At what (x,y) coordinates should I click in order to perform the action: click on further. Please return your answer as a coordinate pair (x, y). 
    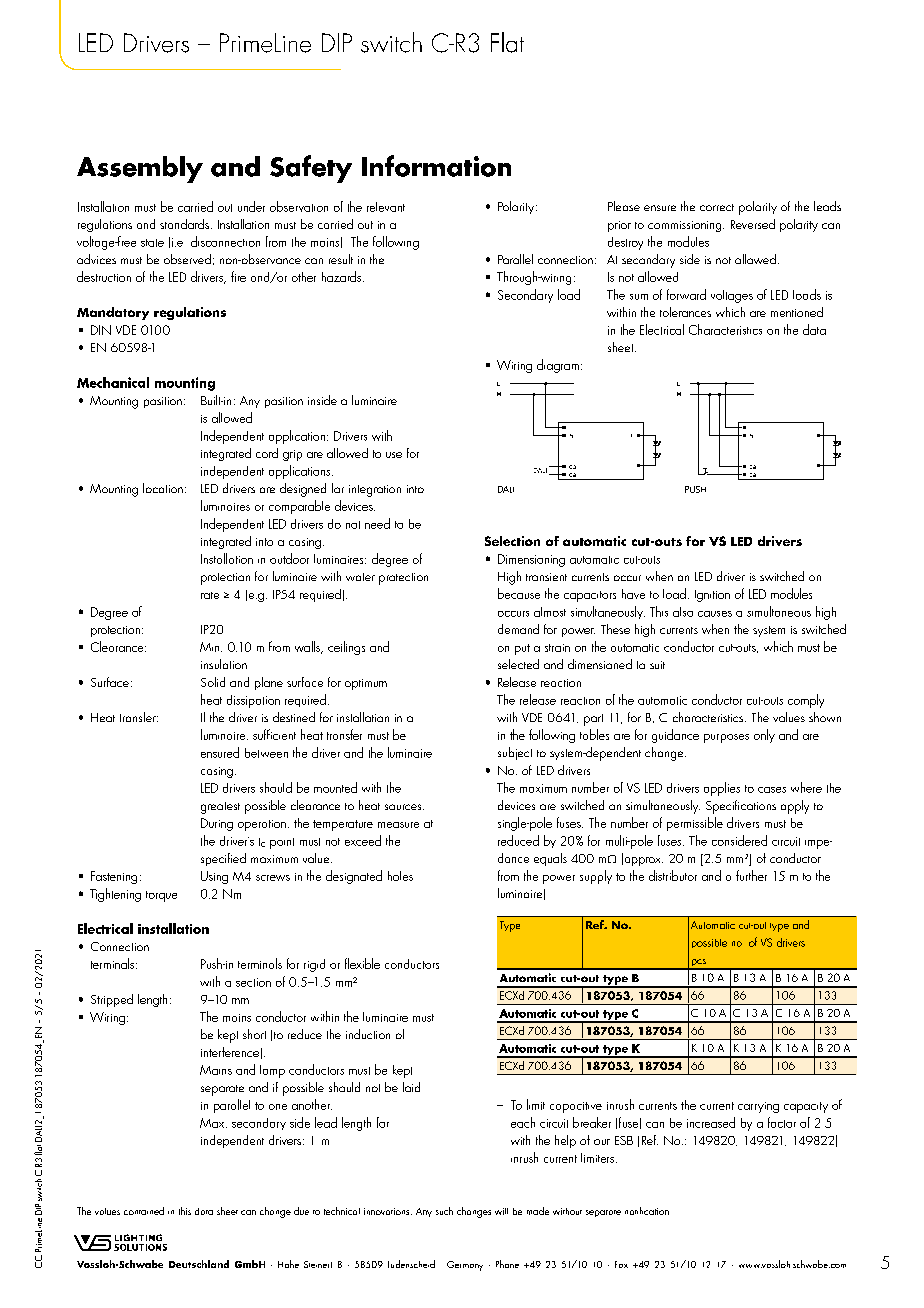
    Looking at the image, I should click on (751, 875).
